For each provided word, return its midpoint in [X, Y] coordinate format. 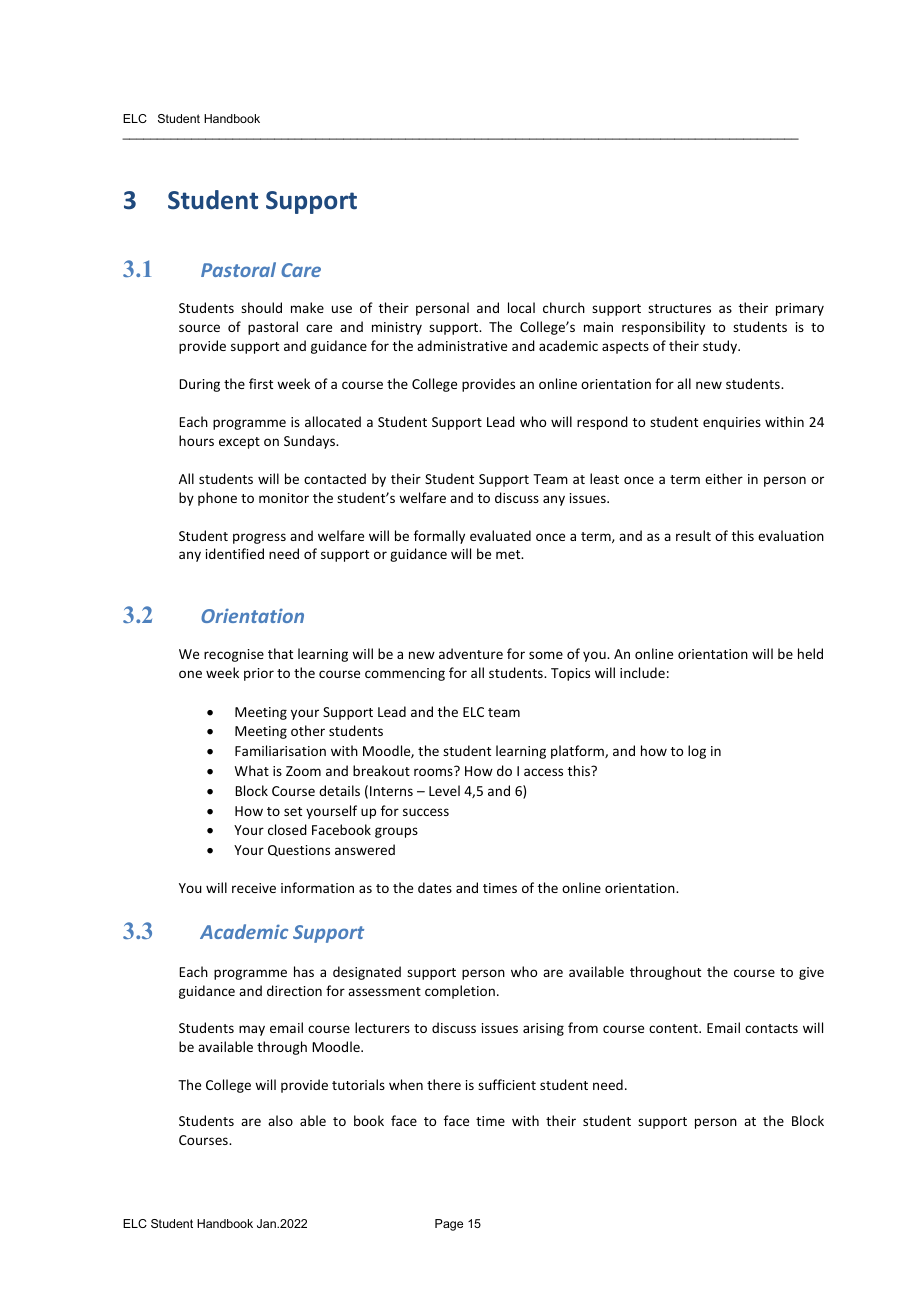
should [261, 307]
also [280, 1120]
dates [435, 887]
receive [254, 888]
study [721, 347]
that [280, 653]
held [810, 653]
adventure [471, 653]
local [521, 307]
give [811, 973]
